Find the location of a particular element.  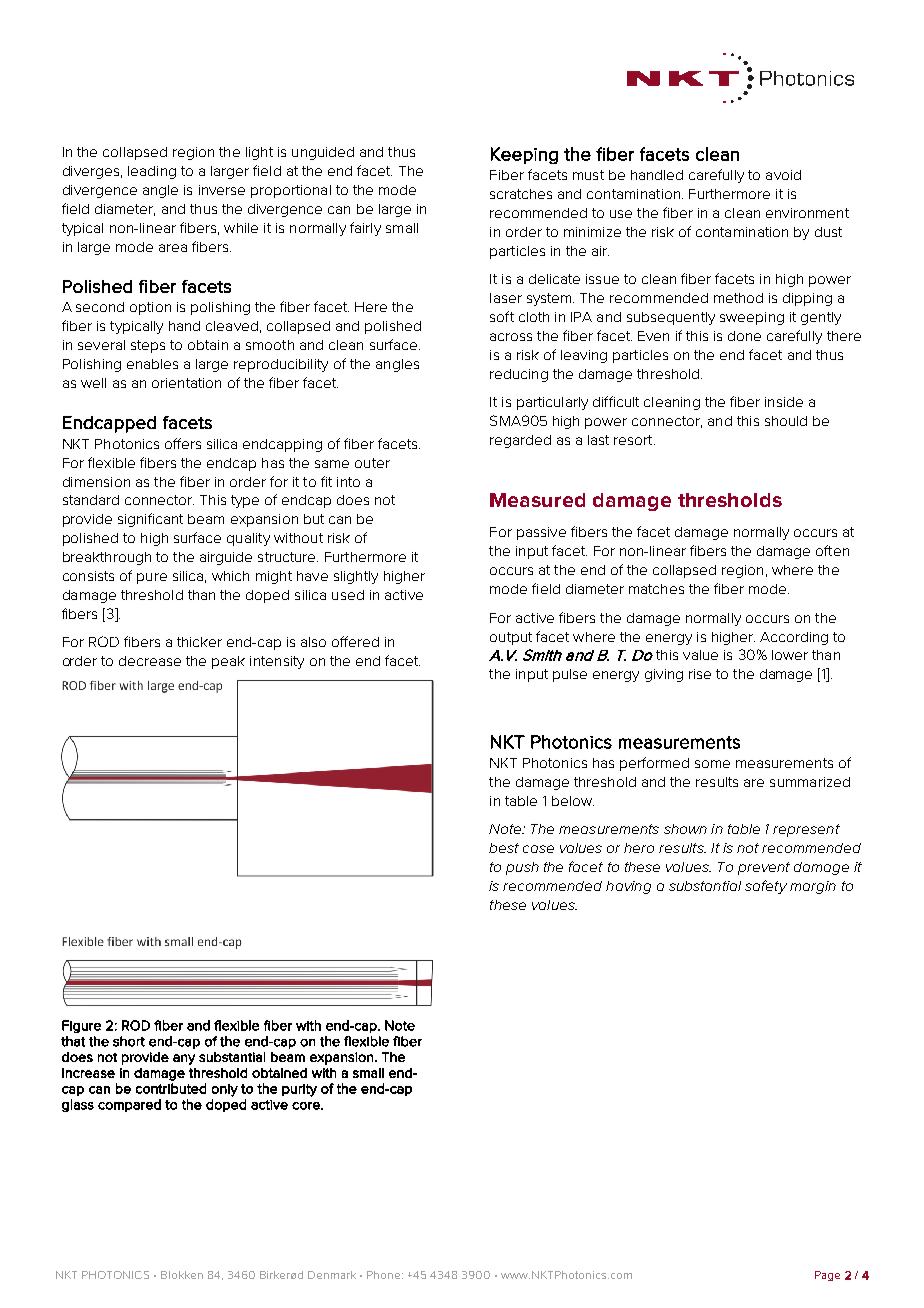

rise is located at coordinates (700, 674).
